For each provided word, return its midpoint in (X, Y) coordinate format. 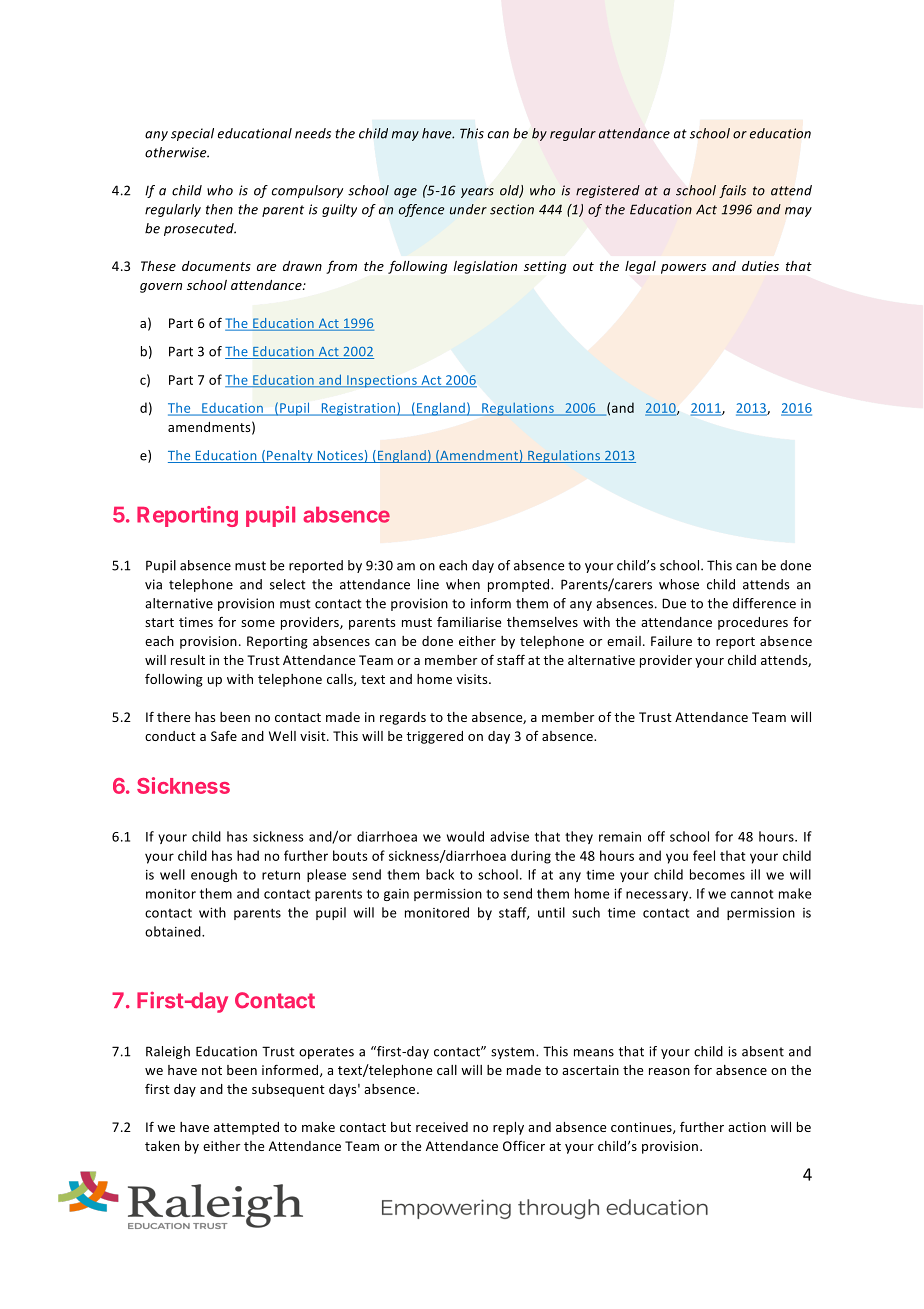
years (477, 193)
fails (732, 191)
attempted (246, 1128)
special (192, 134)
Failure (671, 641)
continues (642, 1128)
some (258, 623)
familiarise (469, 621)
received (442, 1127)
